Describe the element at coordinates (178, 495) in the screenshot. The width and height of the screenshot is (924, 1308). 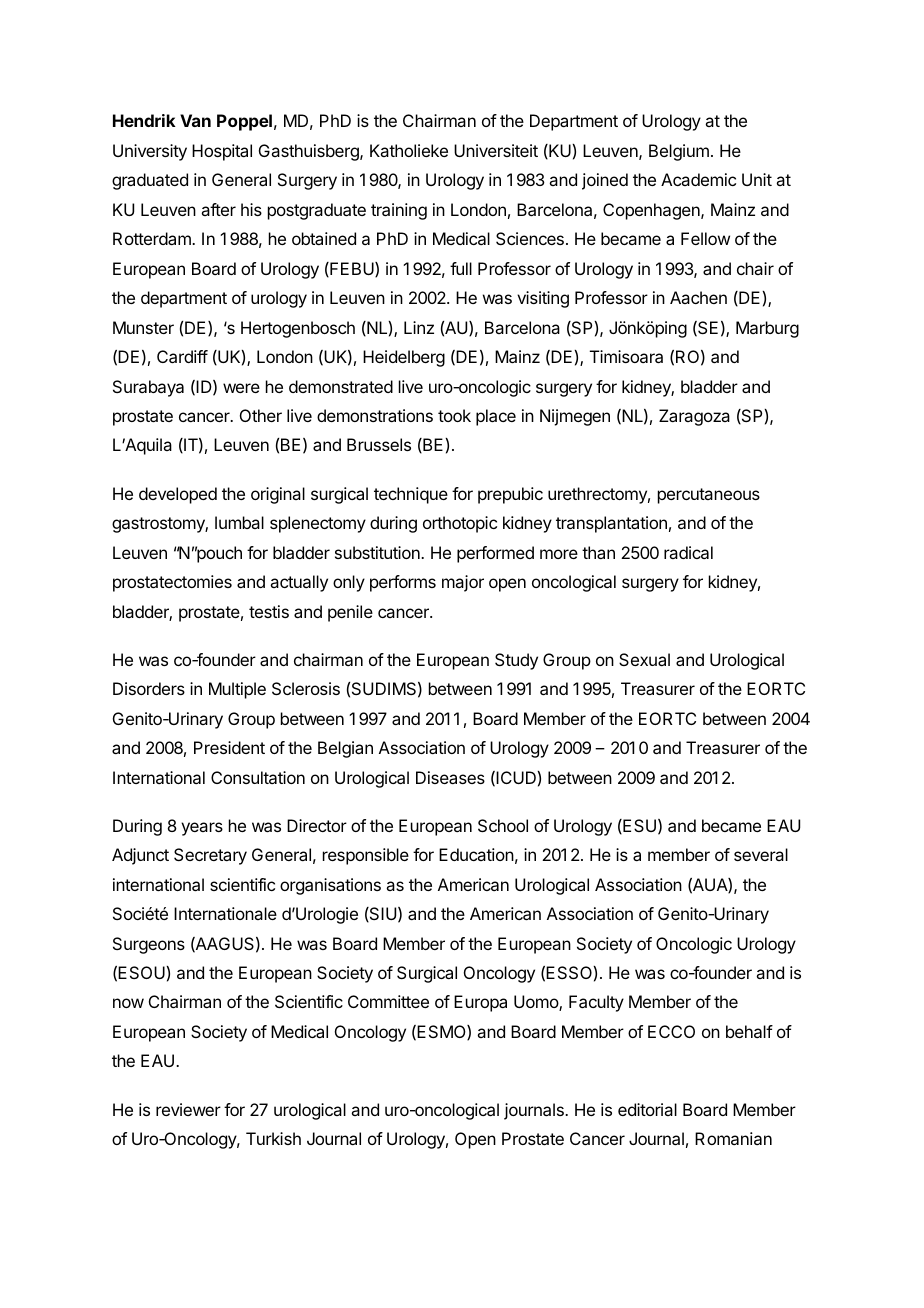
I see `developed` at that location.
